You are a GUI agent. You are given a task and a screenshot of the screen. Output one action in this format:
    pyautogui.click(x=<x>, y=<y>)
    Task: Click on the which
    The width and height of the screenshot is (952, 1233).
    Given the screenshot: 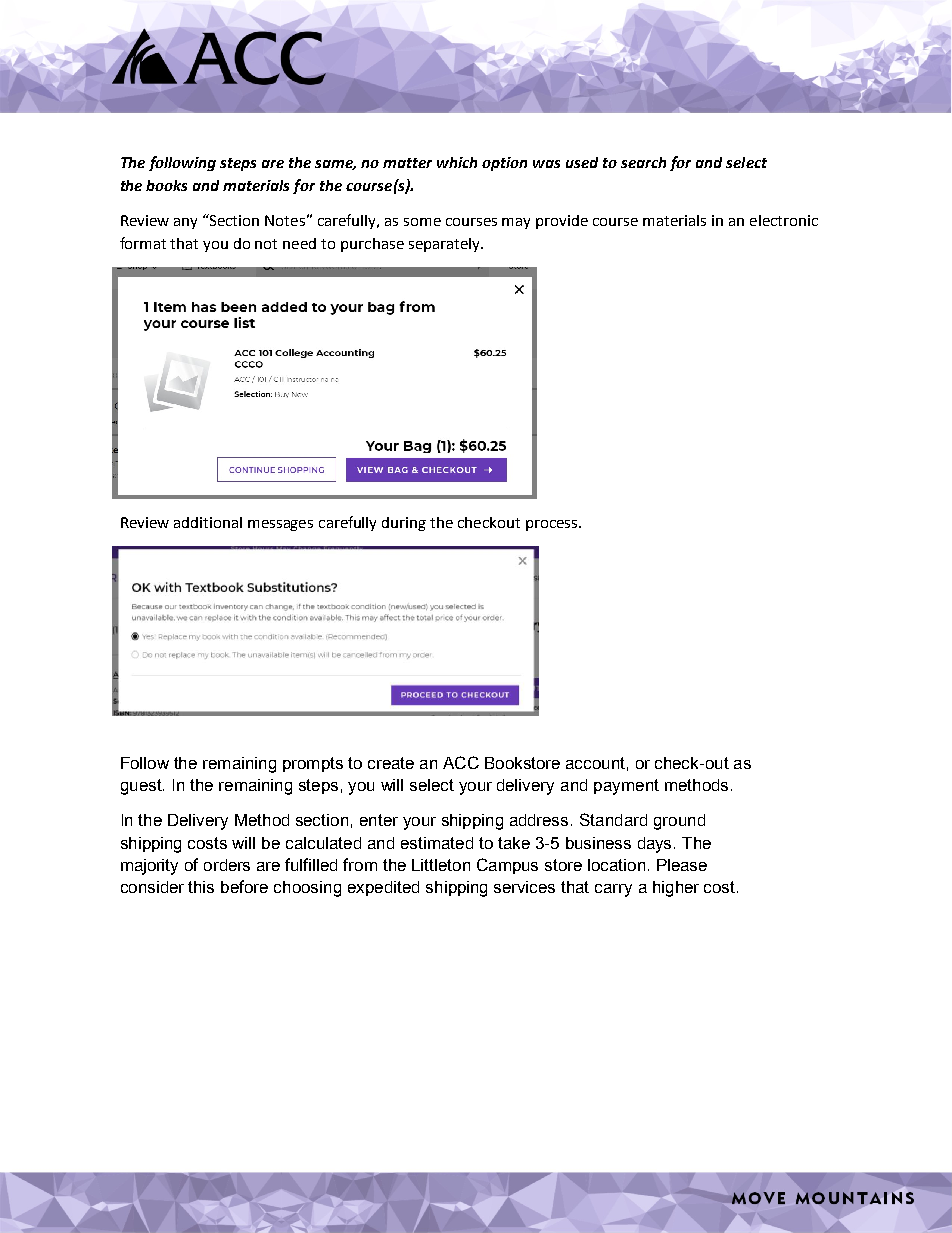 What is the action you would take?
    pyautogui.click(x=457, y=162)
